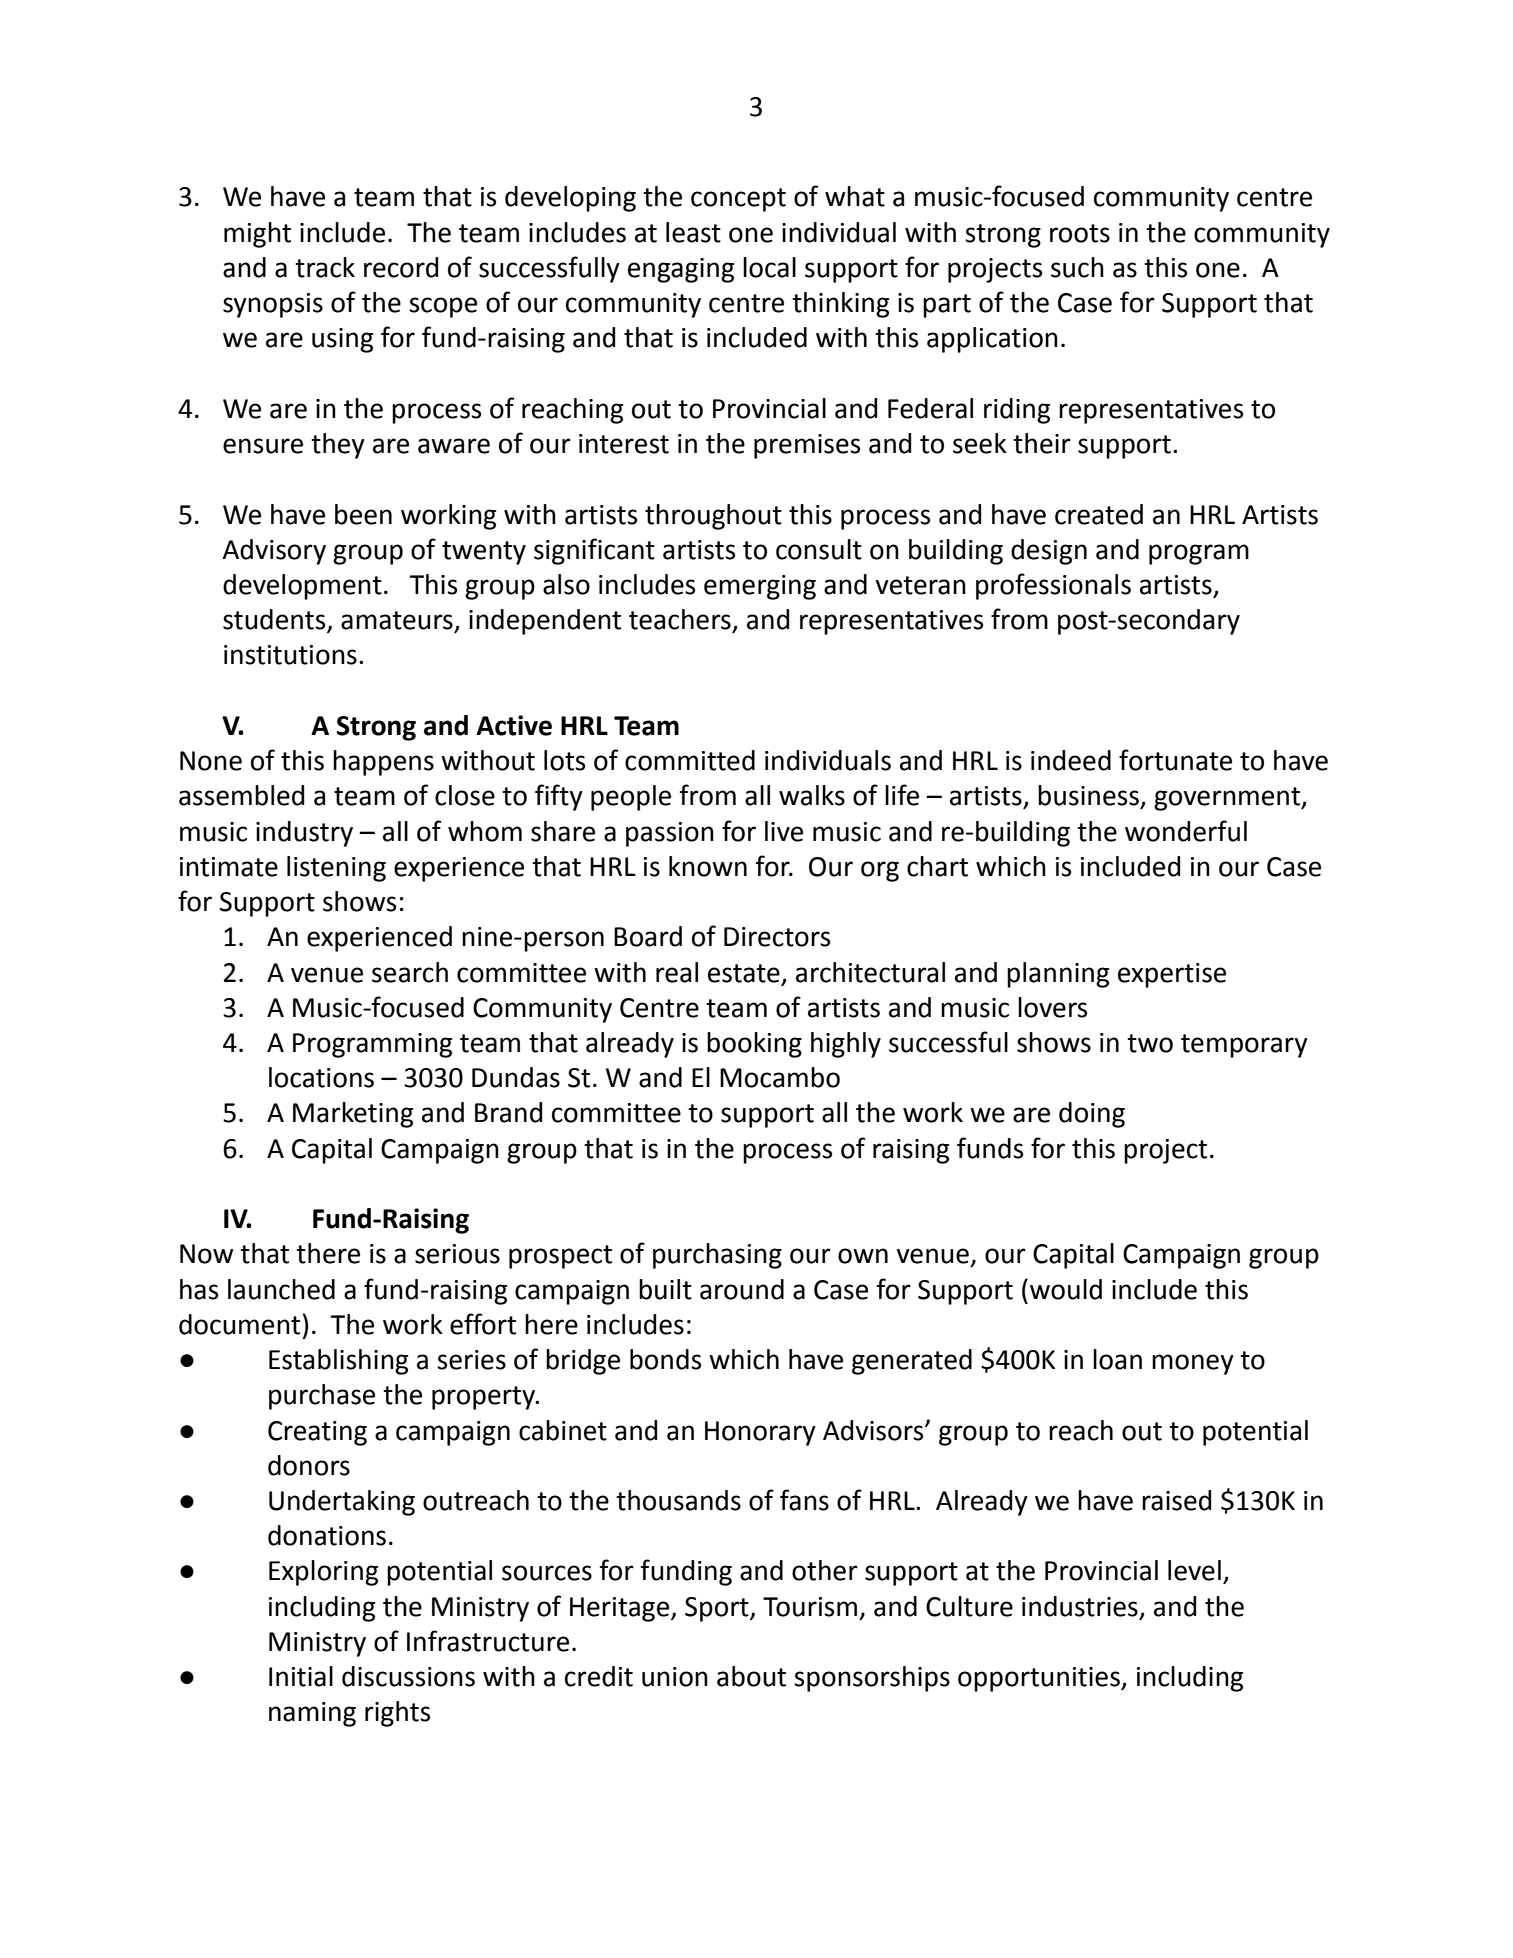 The width and height of the document is (1513, 1958). What do you see at coordinates (1080, 233) in the document?
I see `roots` at bounding box center [1080, 233].
